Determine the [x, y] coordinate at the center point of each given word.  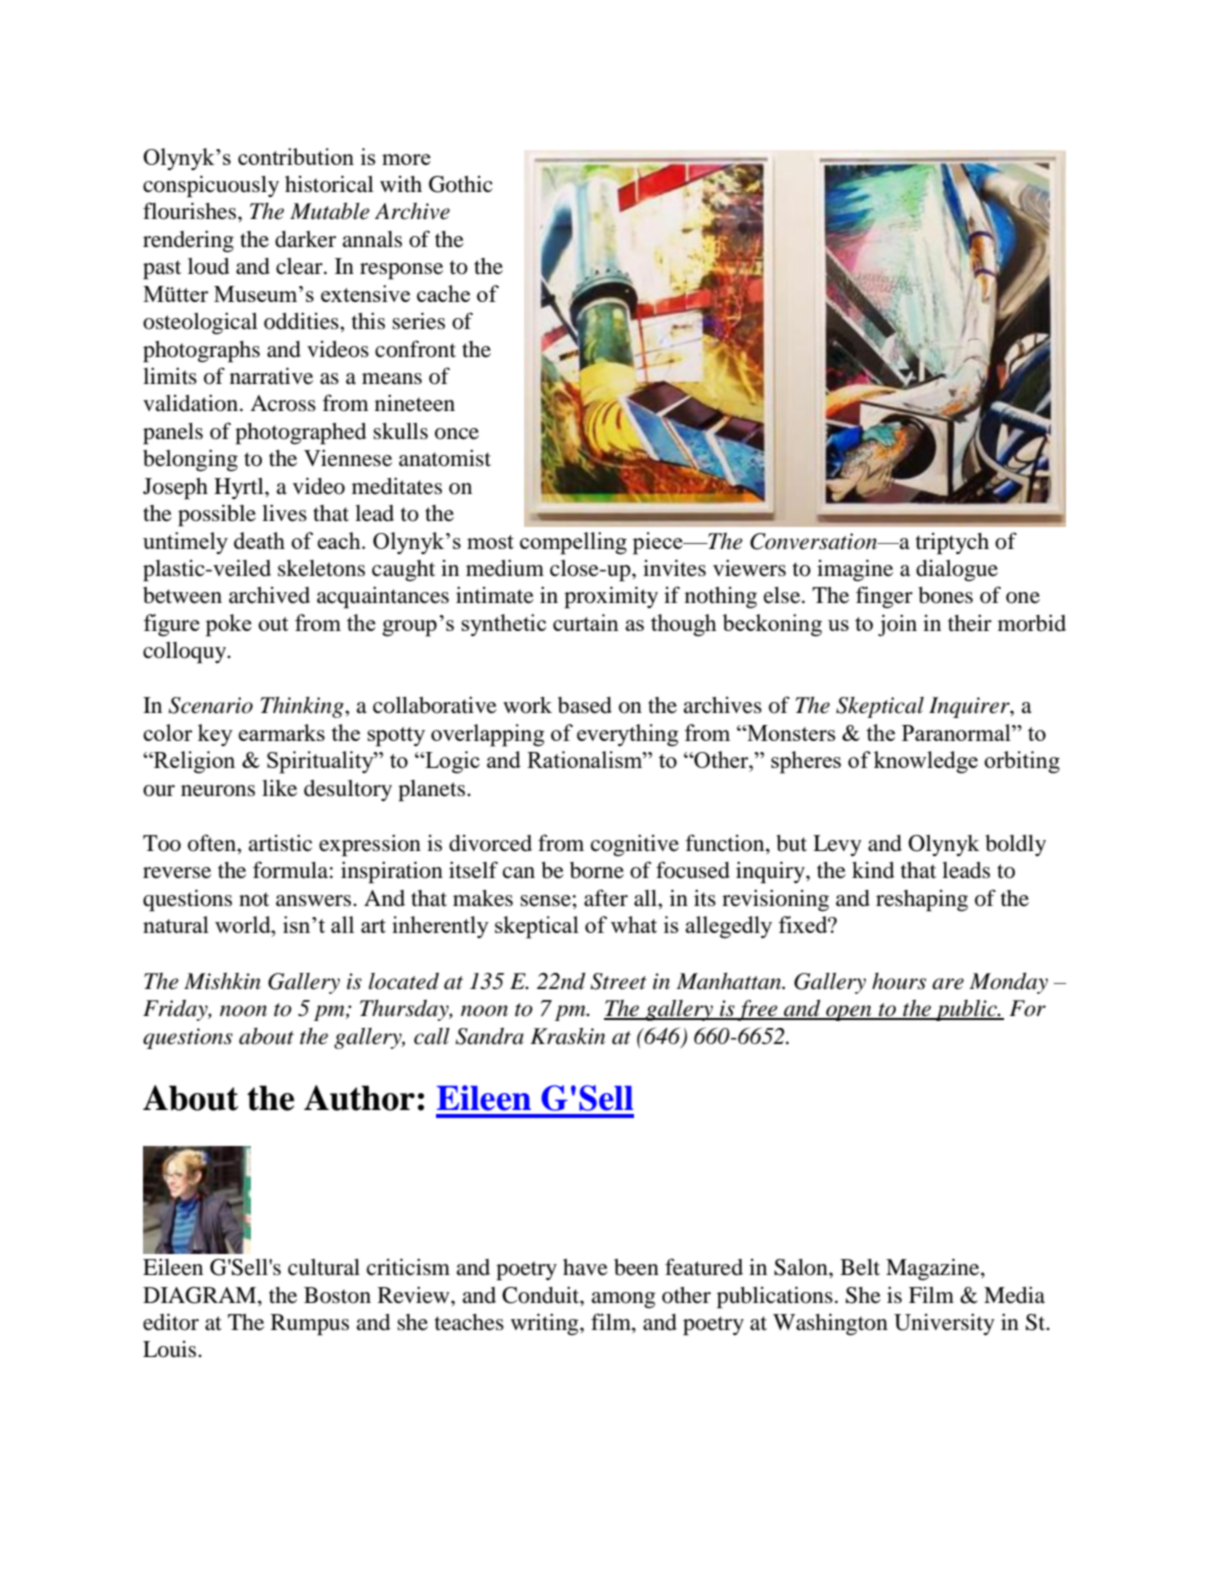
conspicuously [211, 186]
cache [443, 293]
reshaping [922, 901]
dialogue [957, 570]
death [259, 540]
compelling [573, 543]
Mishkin [222, 981]
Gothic [461, 184]
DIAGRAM [201, 1295]
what [634, 924]
